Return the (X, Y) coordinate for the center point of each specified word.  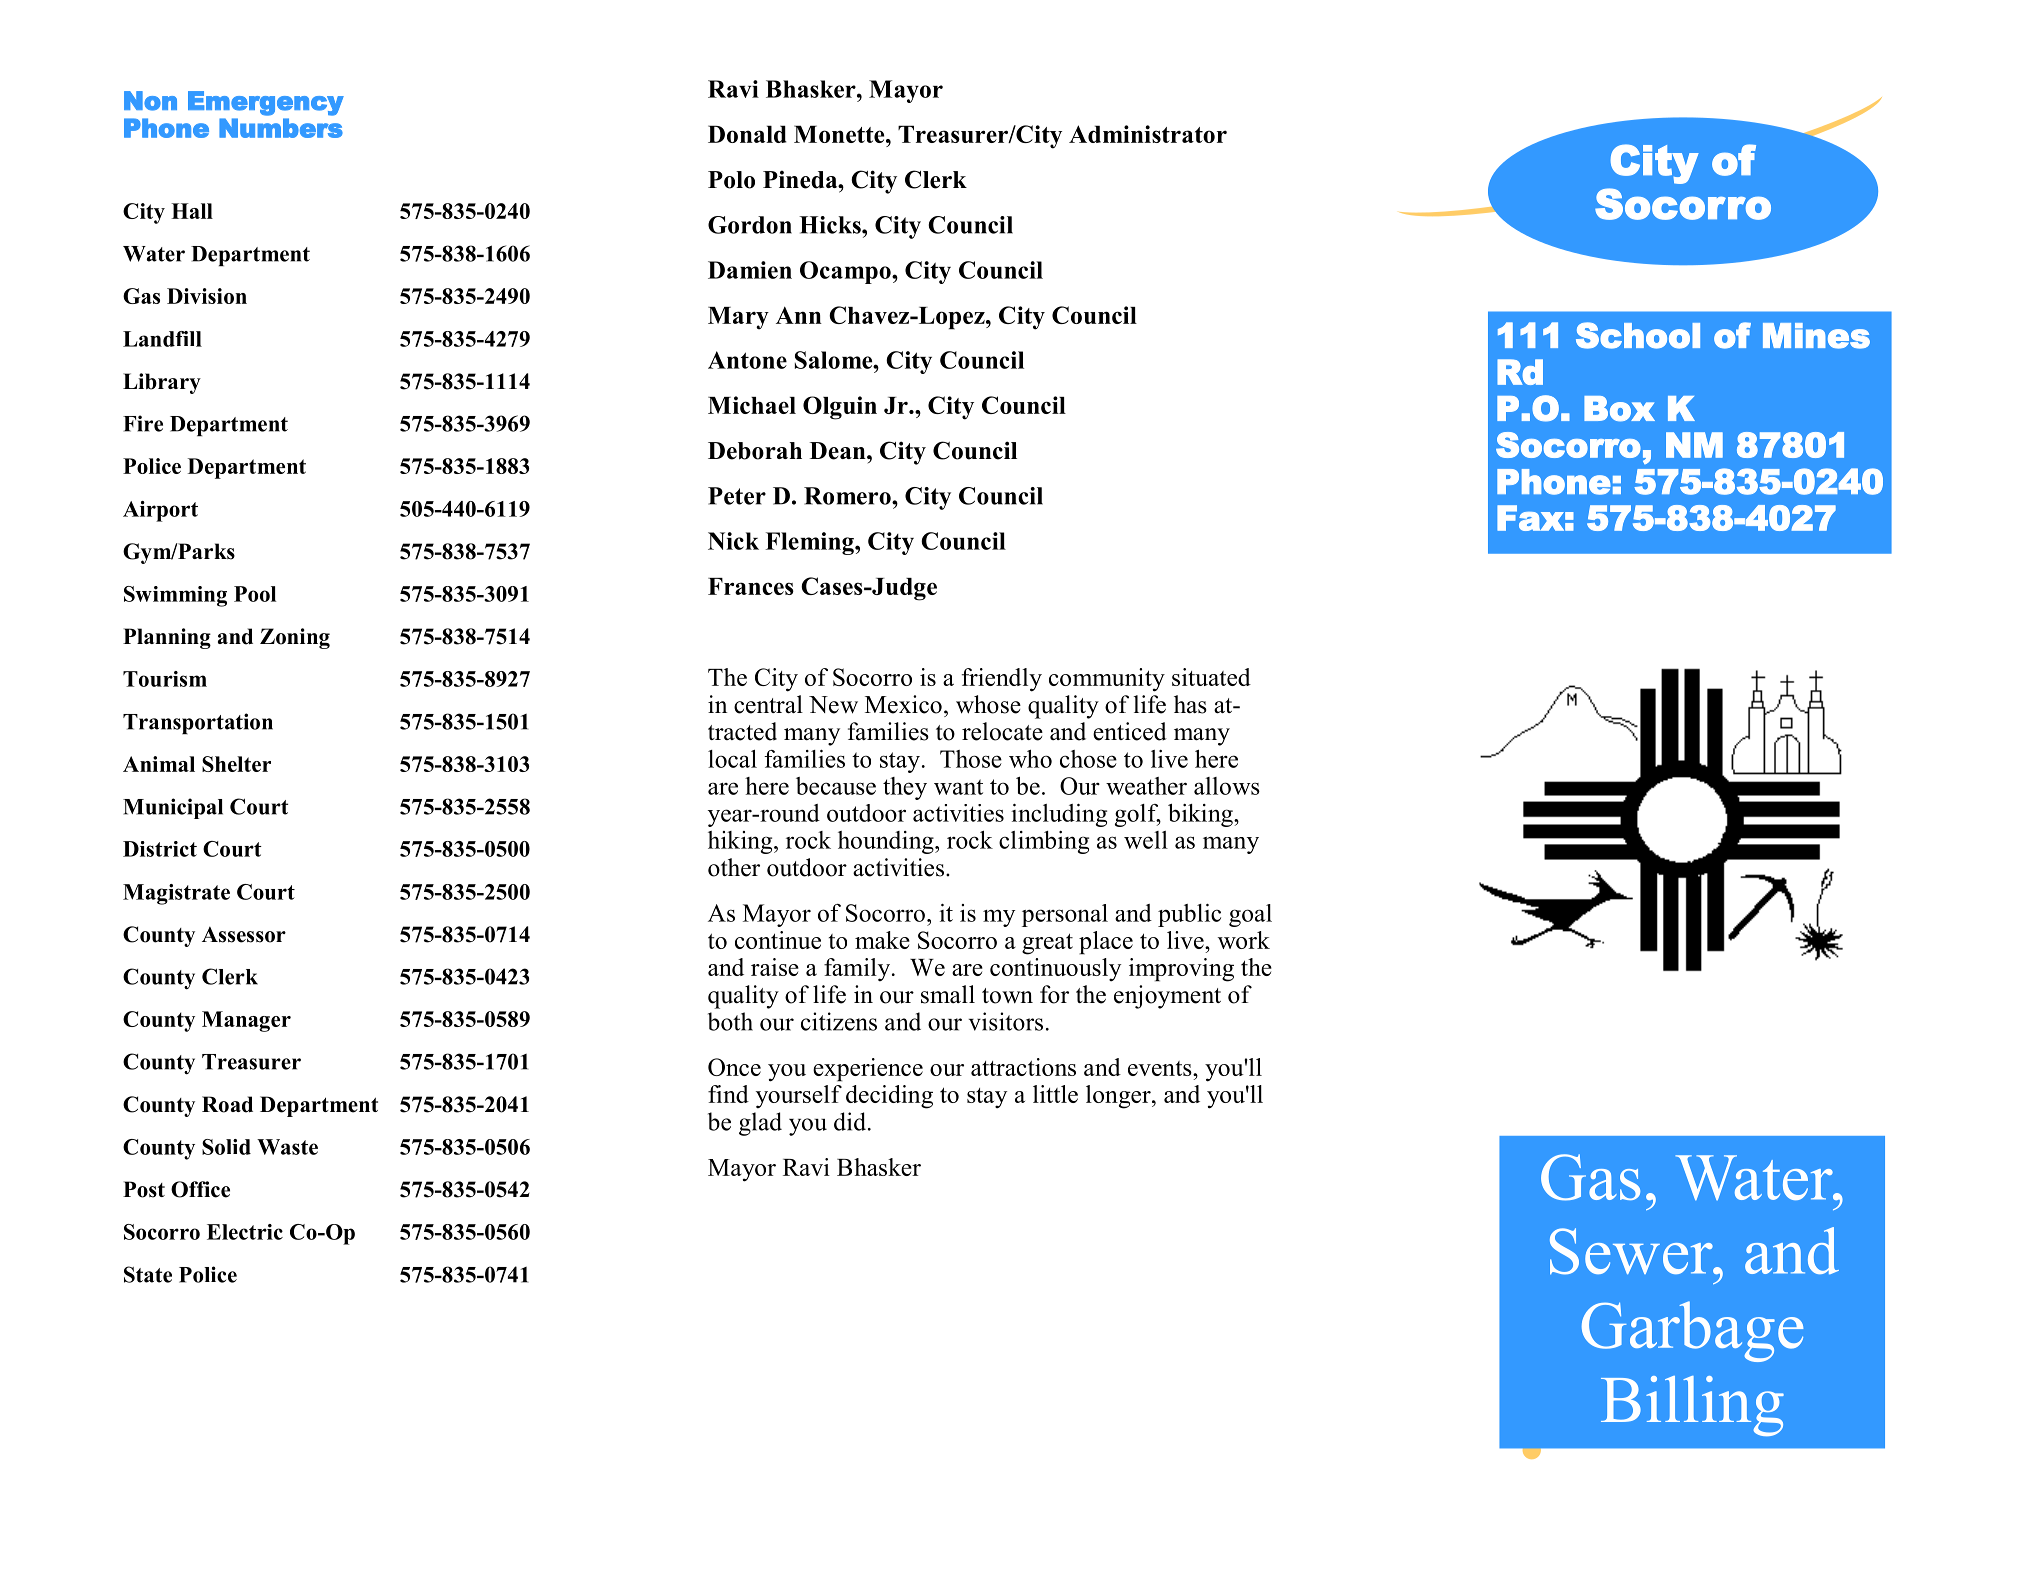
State (148, 1274)
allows (1227, 786)
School (1638, 335)
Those (971, 759)
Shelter (236, 764)
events (1161, 1068)
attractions (1023, 1067)
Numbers (281, 128)
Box (1619, 409)
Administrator (1148, 134)
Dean (839, 451)
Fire (143, 423)
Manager (246, 1021)
